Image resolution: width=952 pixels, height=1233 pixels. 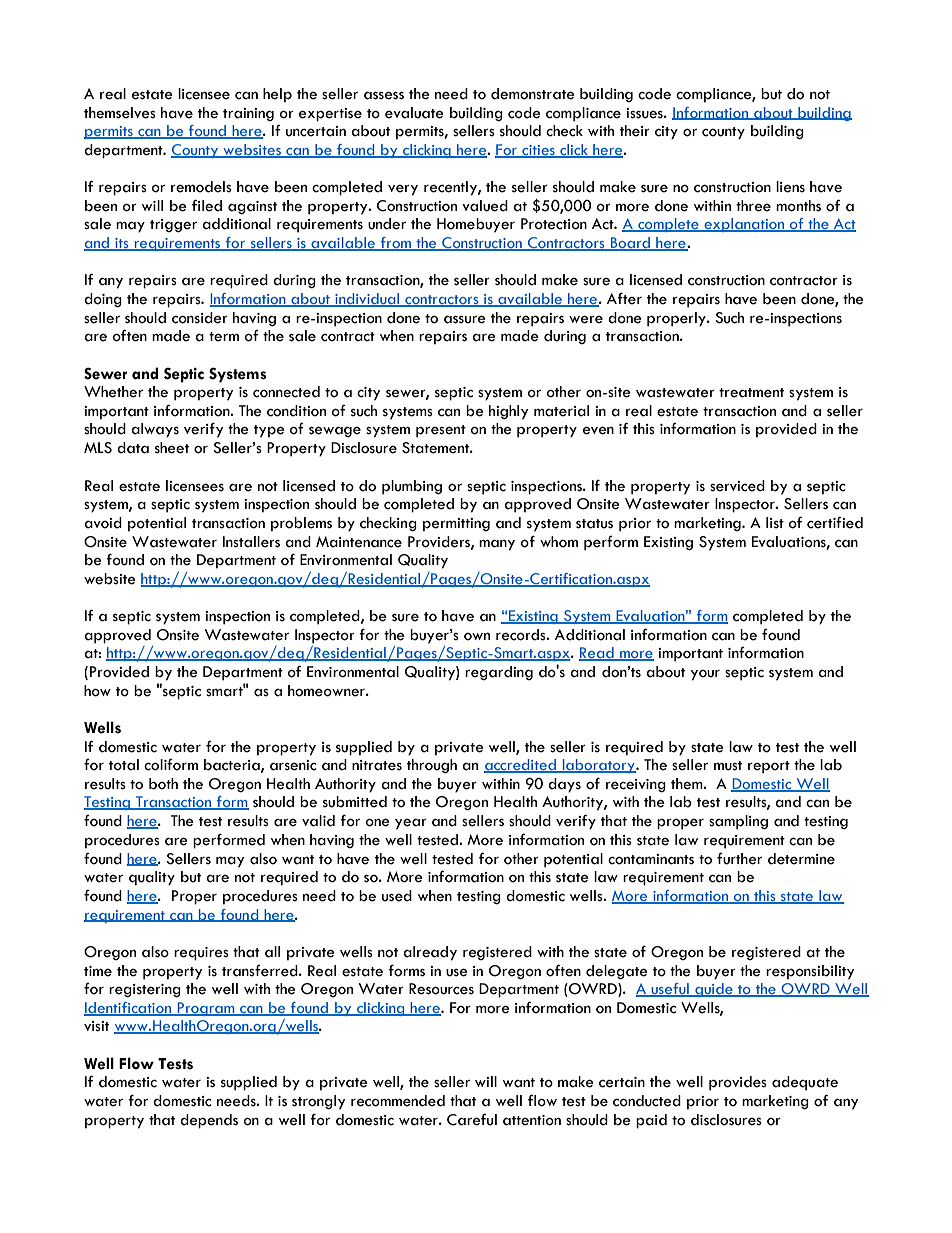 What do you see at coordinates (414, 113) in the screenshot?
I see `evaluate` at bounding box center [414, 113].
